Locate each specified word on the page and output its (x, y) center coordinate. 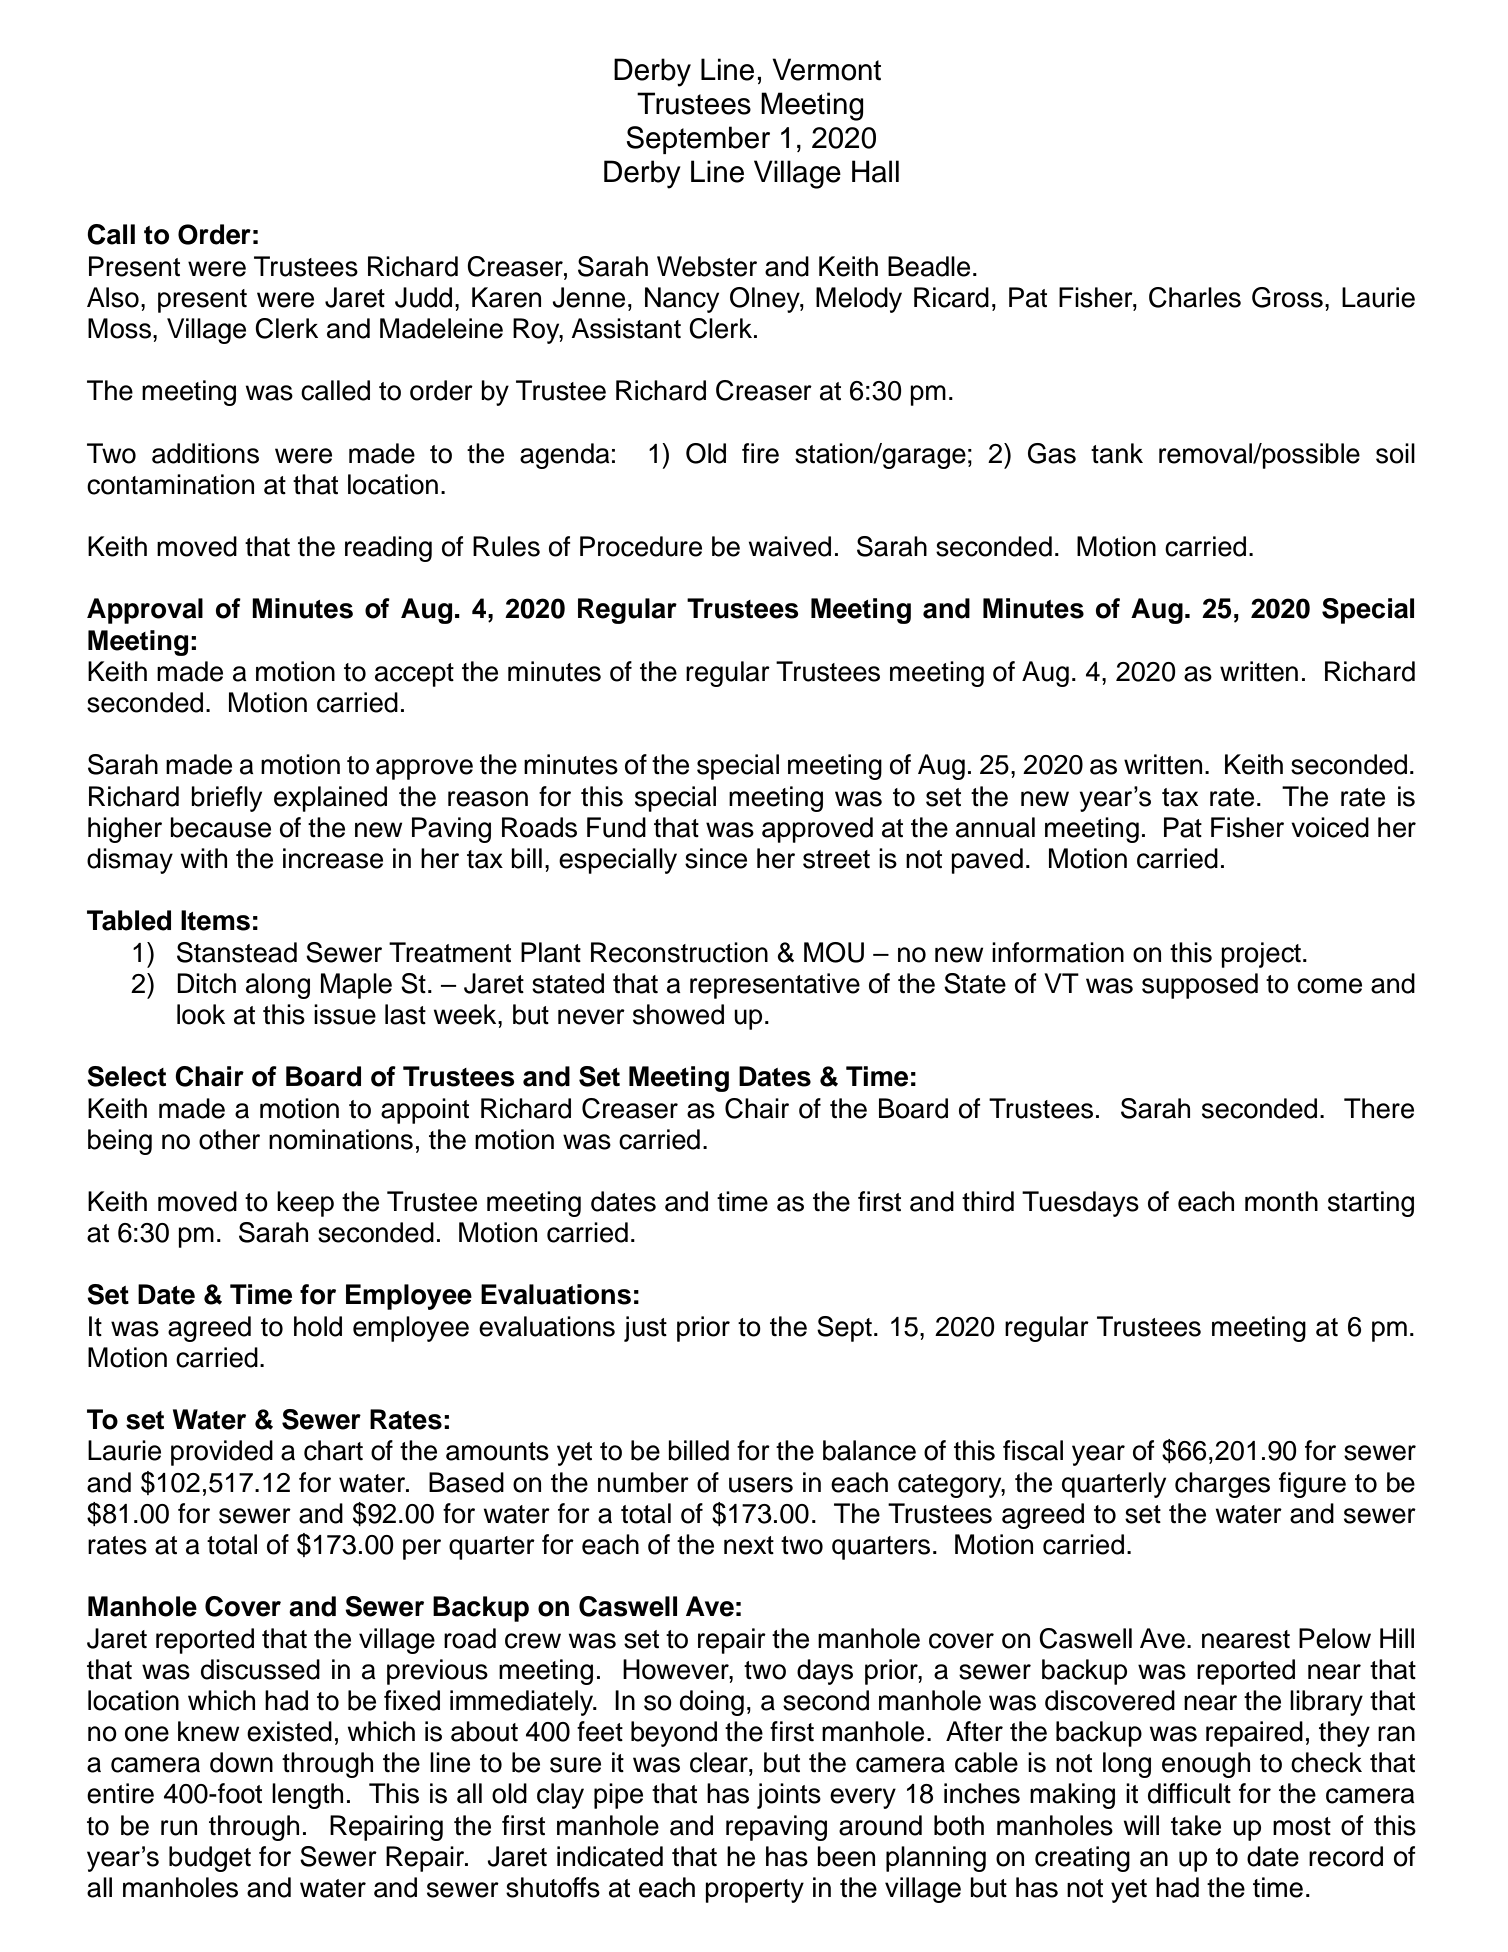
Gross (1287, 297)
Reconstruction (679, 952)
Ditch (206, 983)
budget (210, 1859)
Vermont (826, 69)
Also (113, 297)
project (1261, 955)
